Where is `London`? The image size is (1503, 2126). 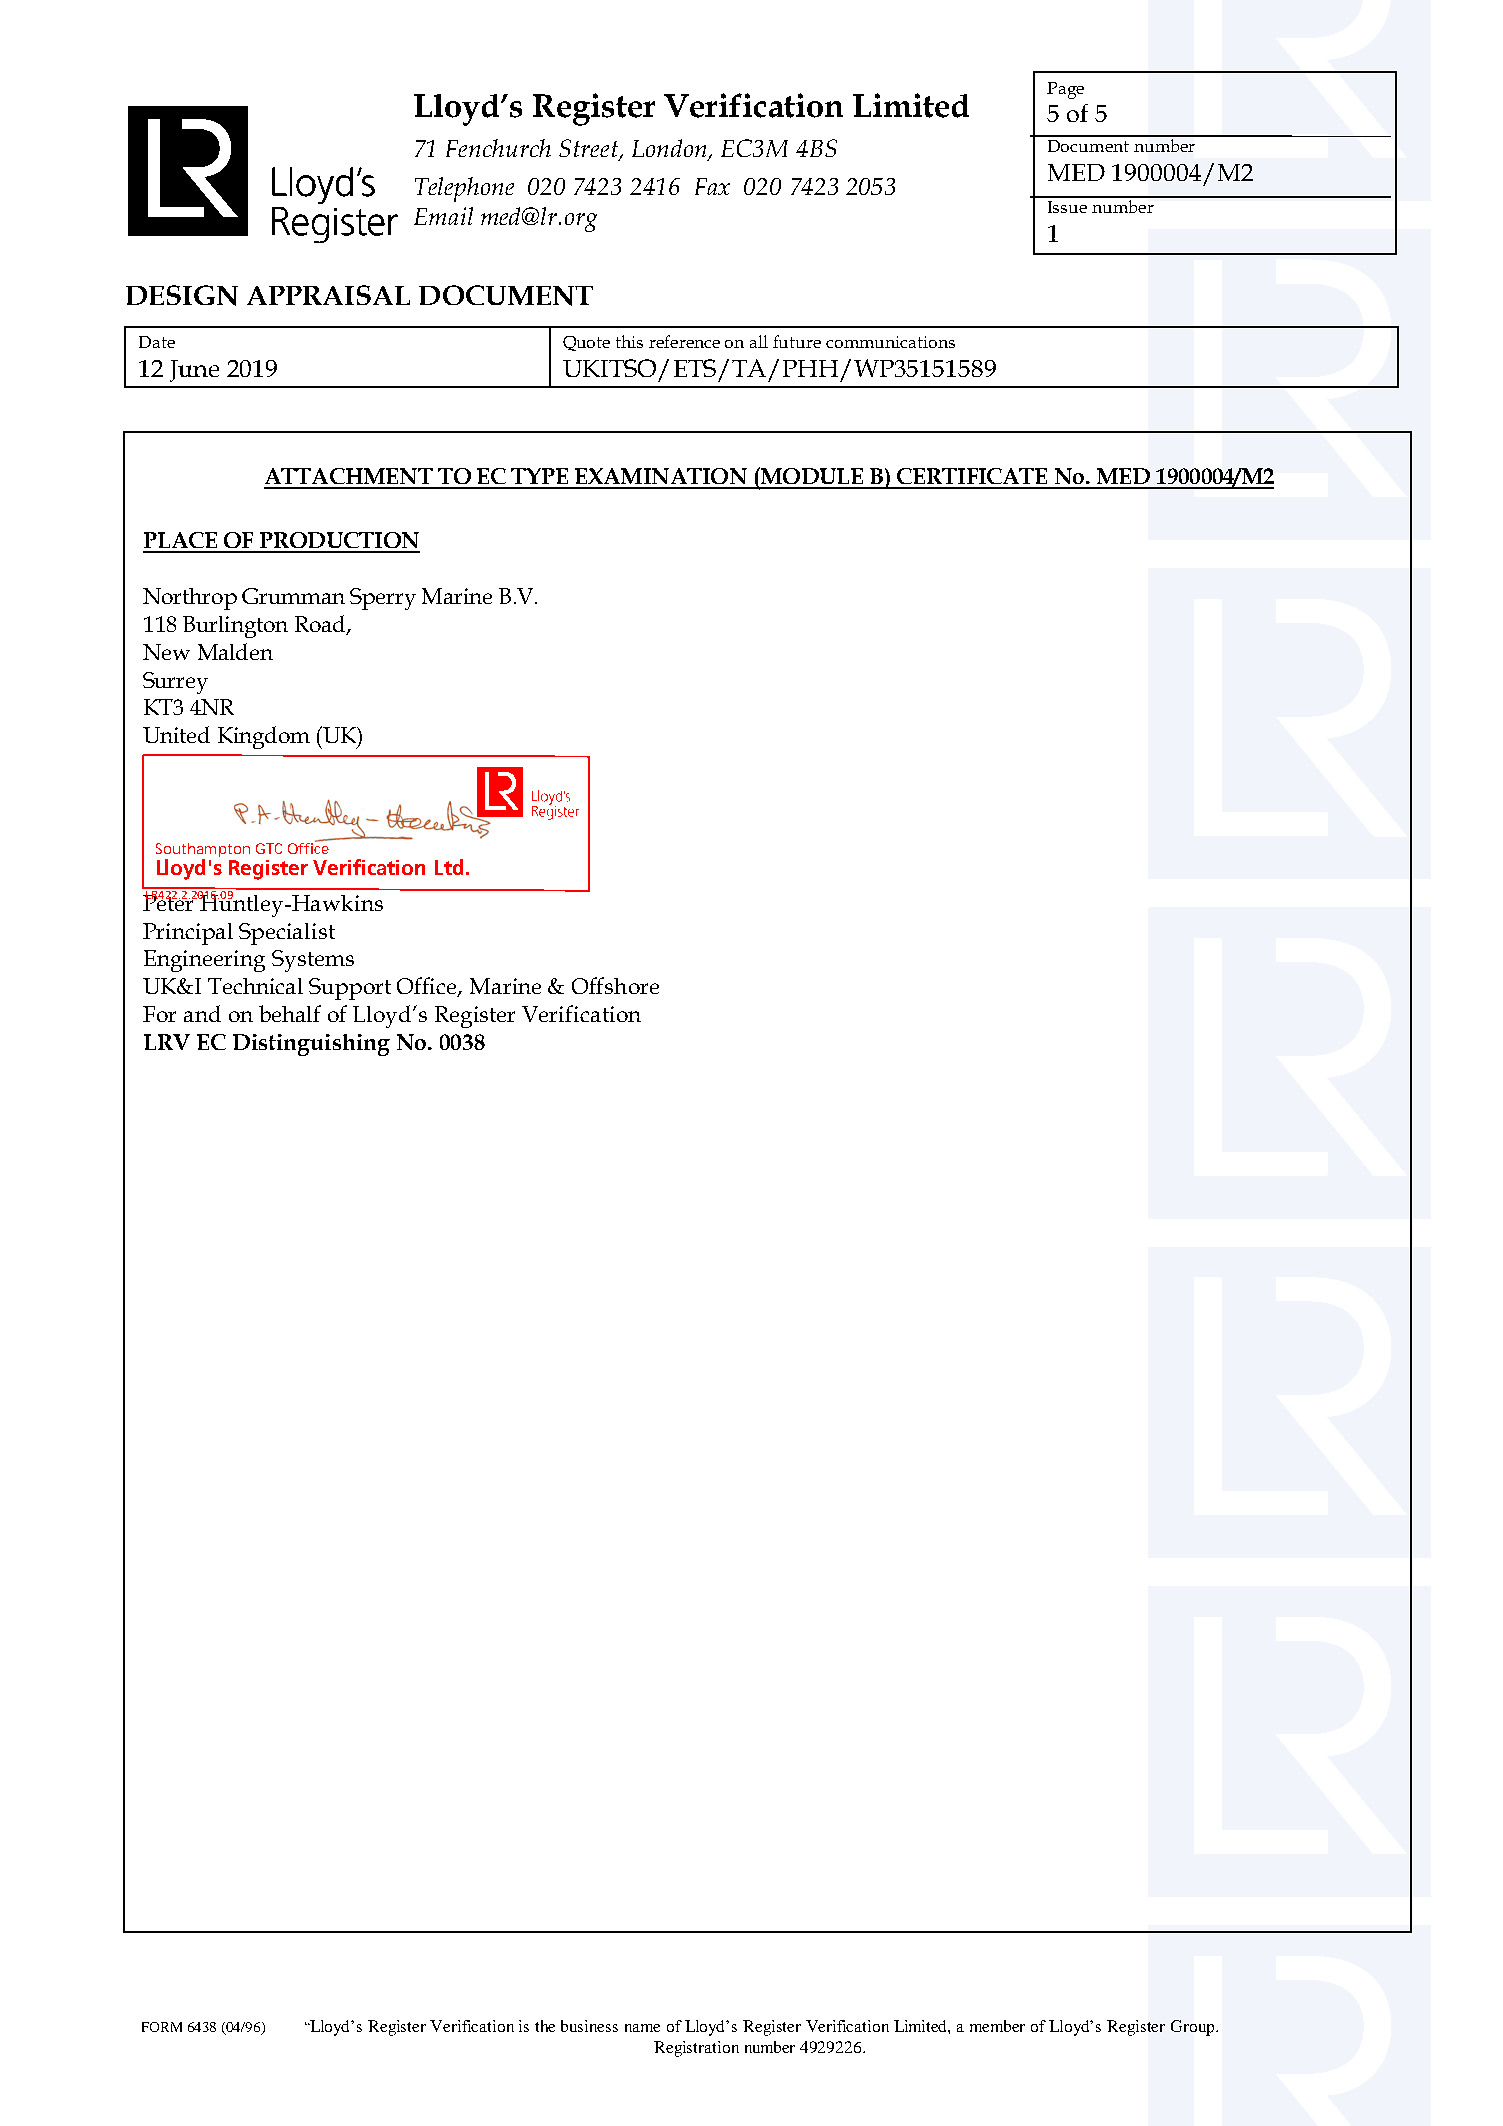 London is located at coordinates (671, 149).
